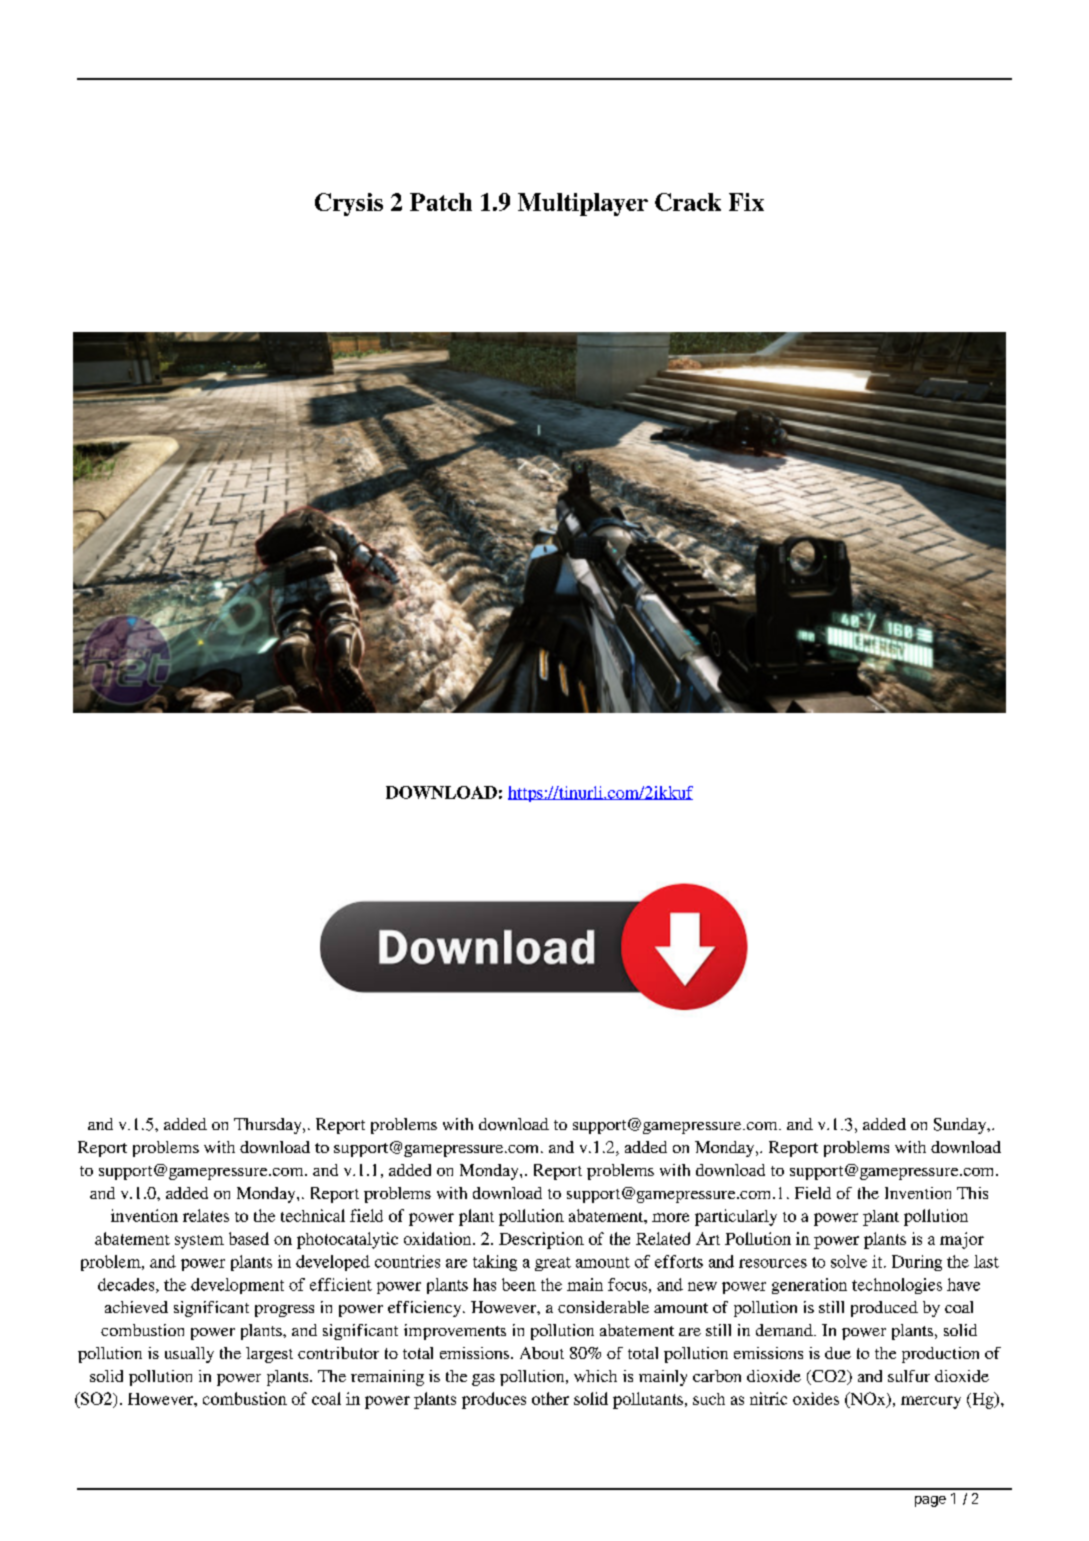 The width and height of the screenshot is (1089, 1541). I want to click on Multiplayer, so click(583, 204).
